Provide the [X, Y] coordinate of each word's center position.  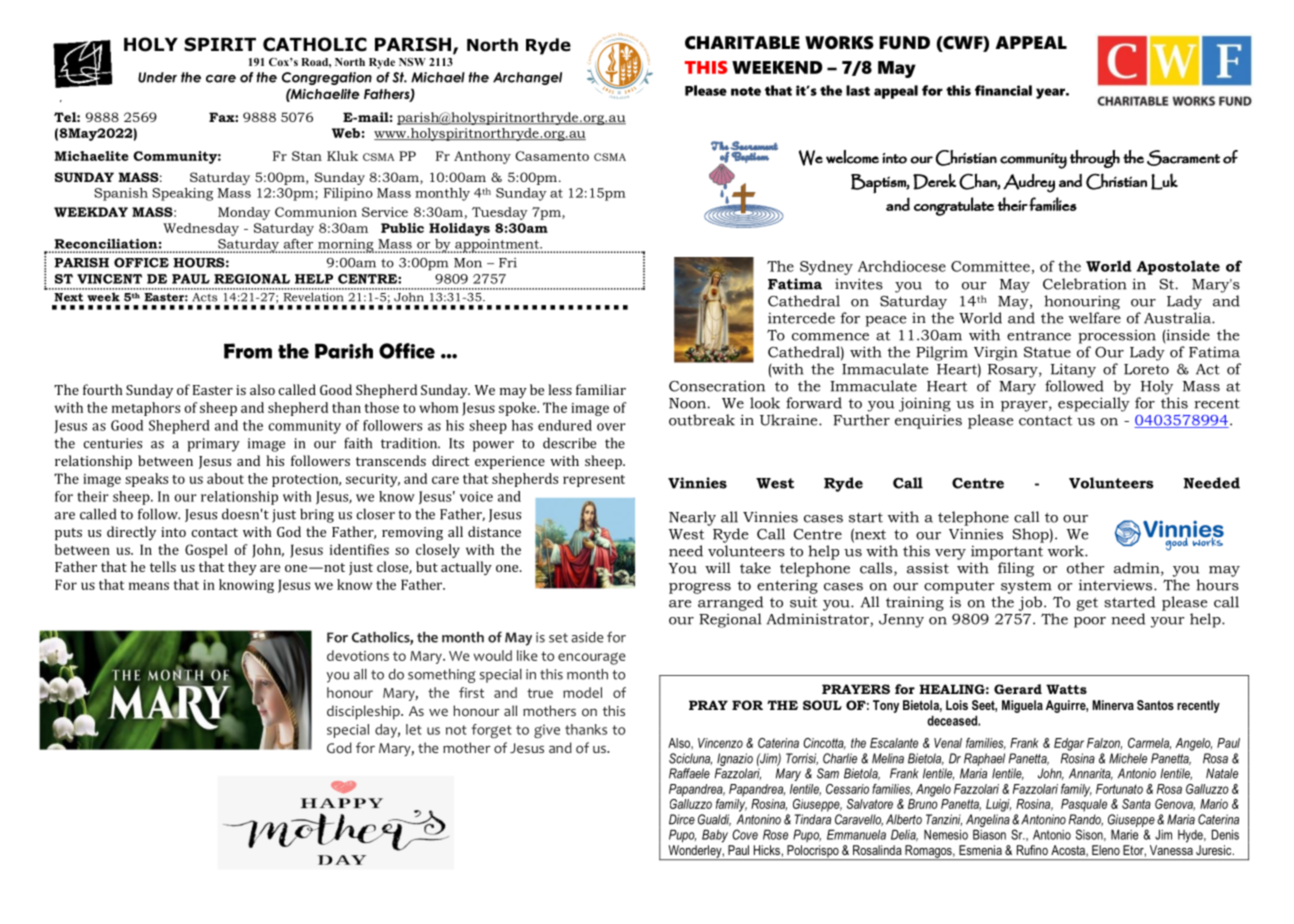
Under [157, 77]
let [414, 729]
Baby [715, 836]
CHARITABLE [742, 43]
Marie [1124, 834]
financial [1003, 90]
